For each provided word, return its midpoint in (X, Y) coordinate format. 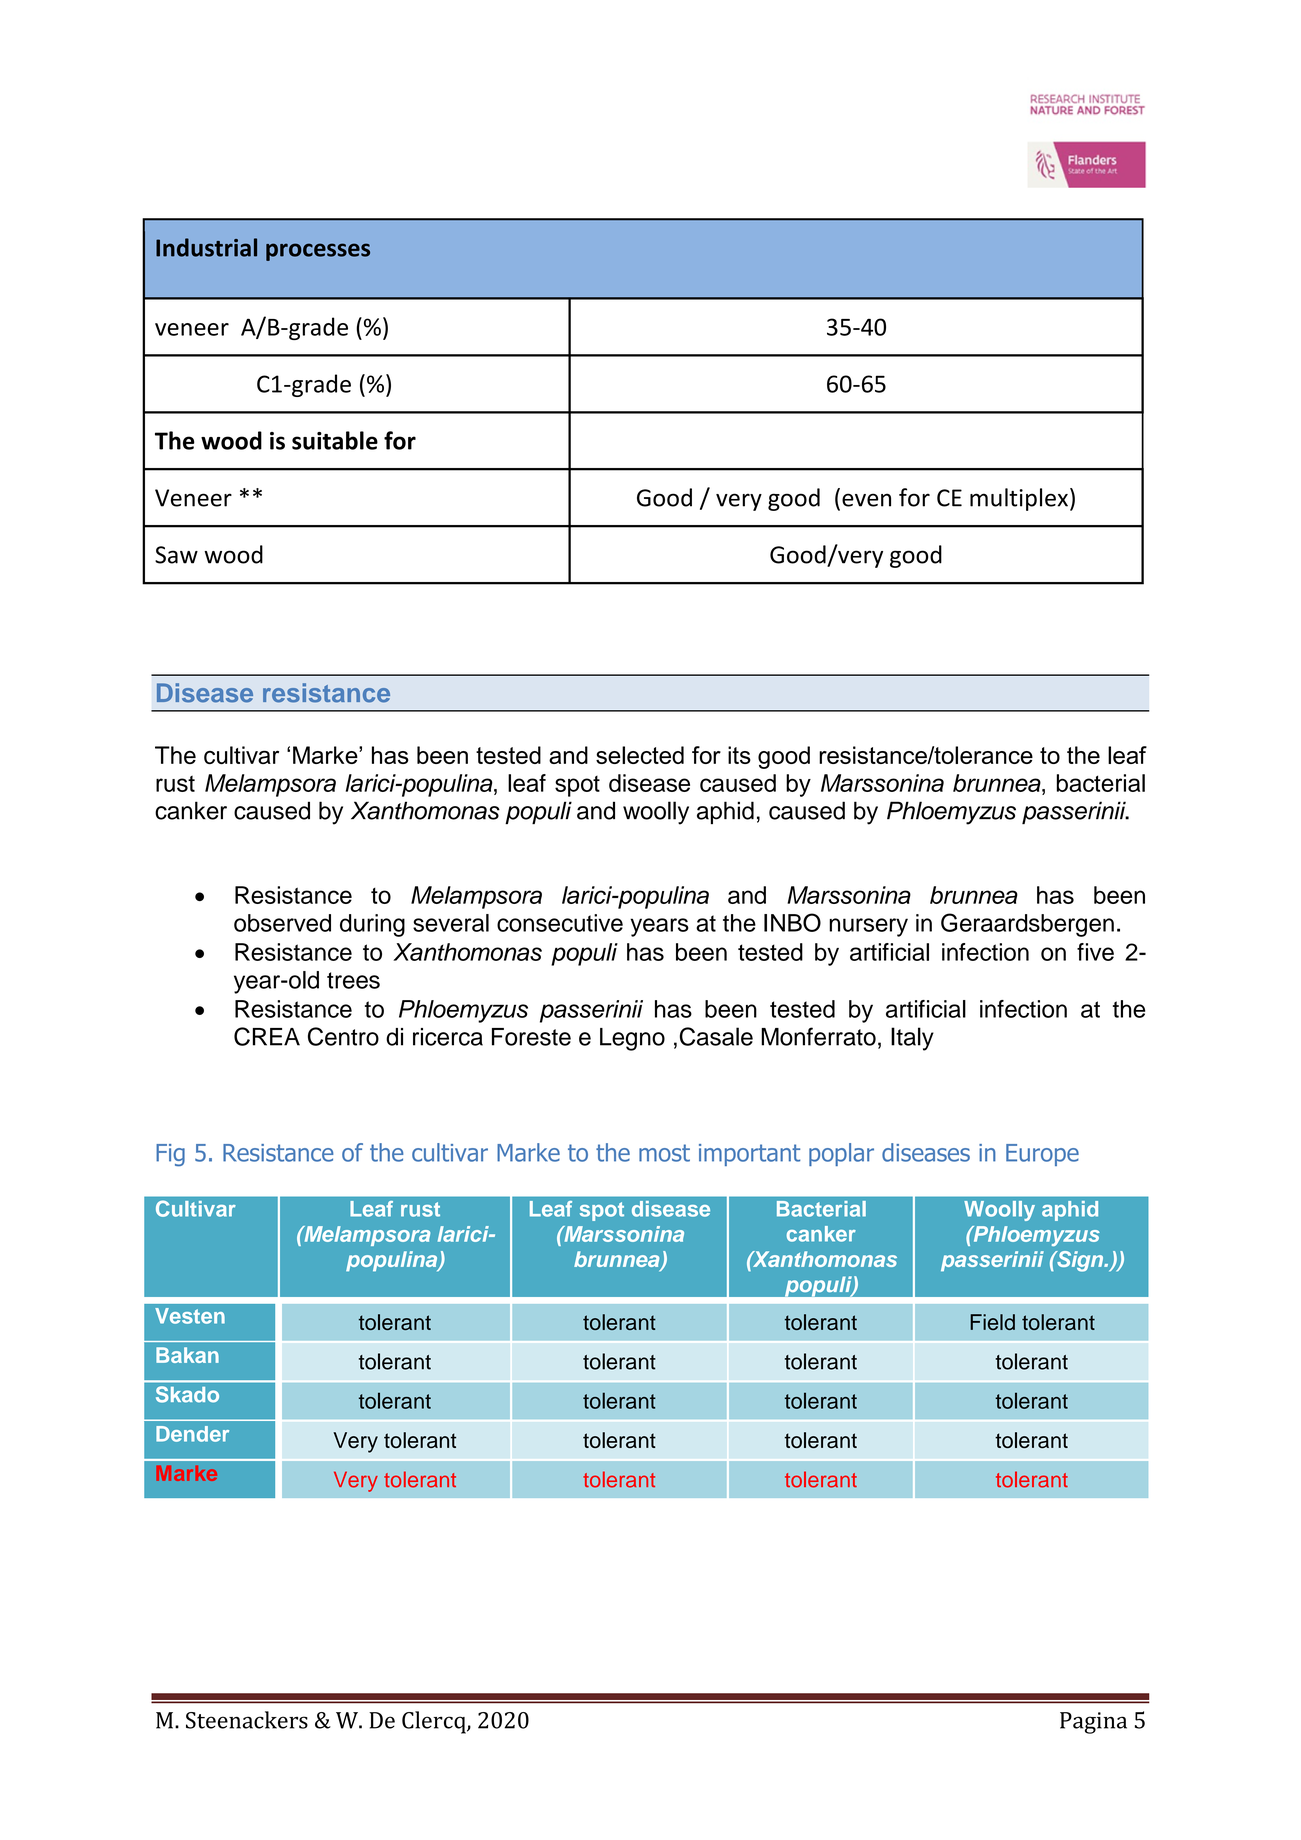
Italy (912, 1039)
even (866, 500)
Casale (716, 1036)
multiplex (1019, 499)
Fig (170, 1155)
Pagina (1093, 1723)
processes (318, 252)
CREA (267, 1036)
